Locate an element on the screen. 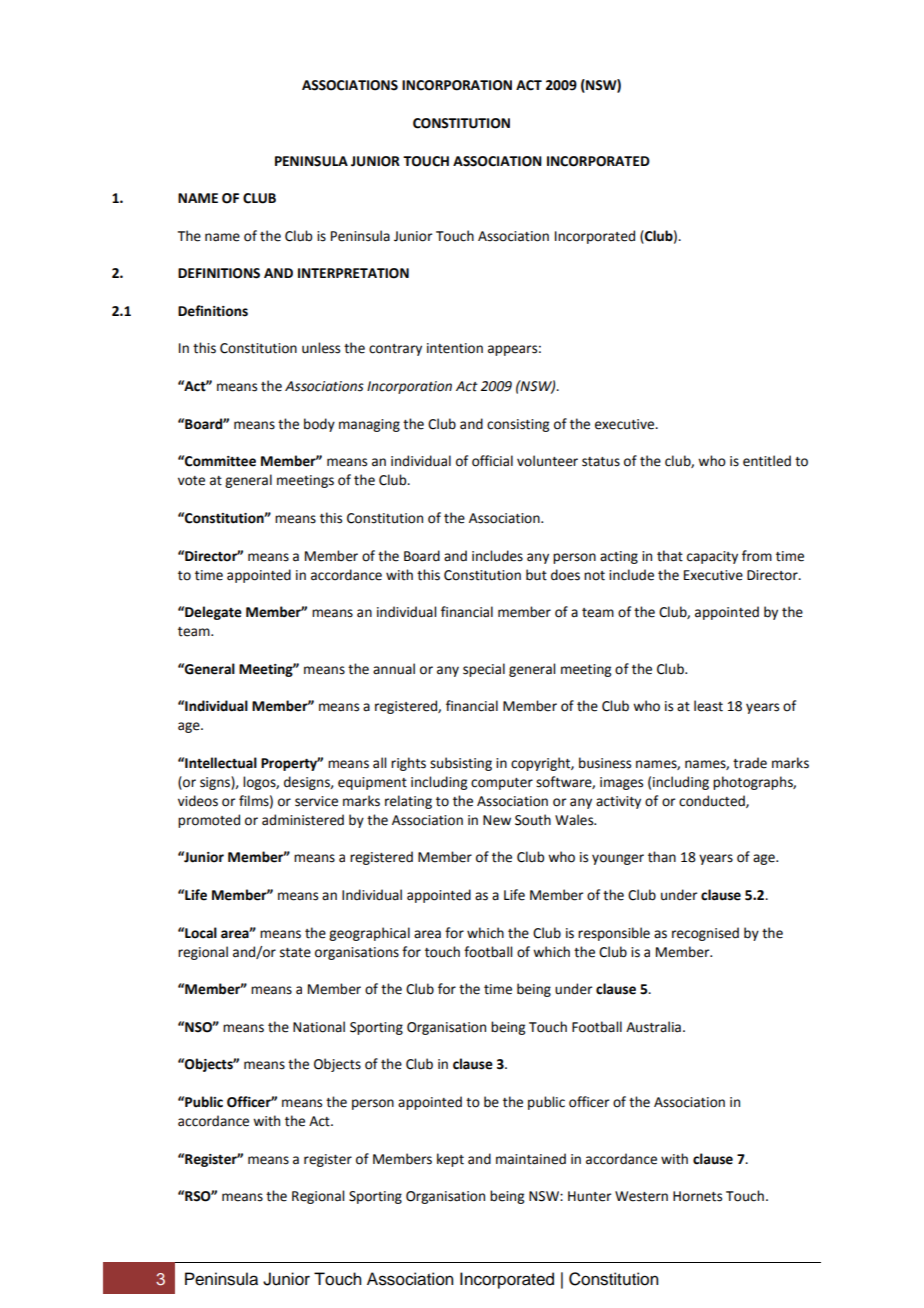 This screenshot has height=1308, width=924. intention is located at coordinates (455, 348).
